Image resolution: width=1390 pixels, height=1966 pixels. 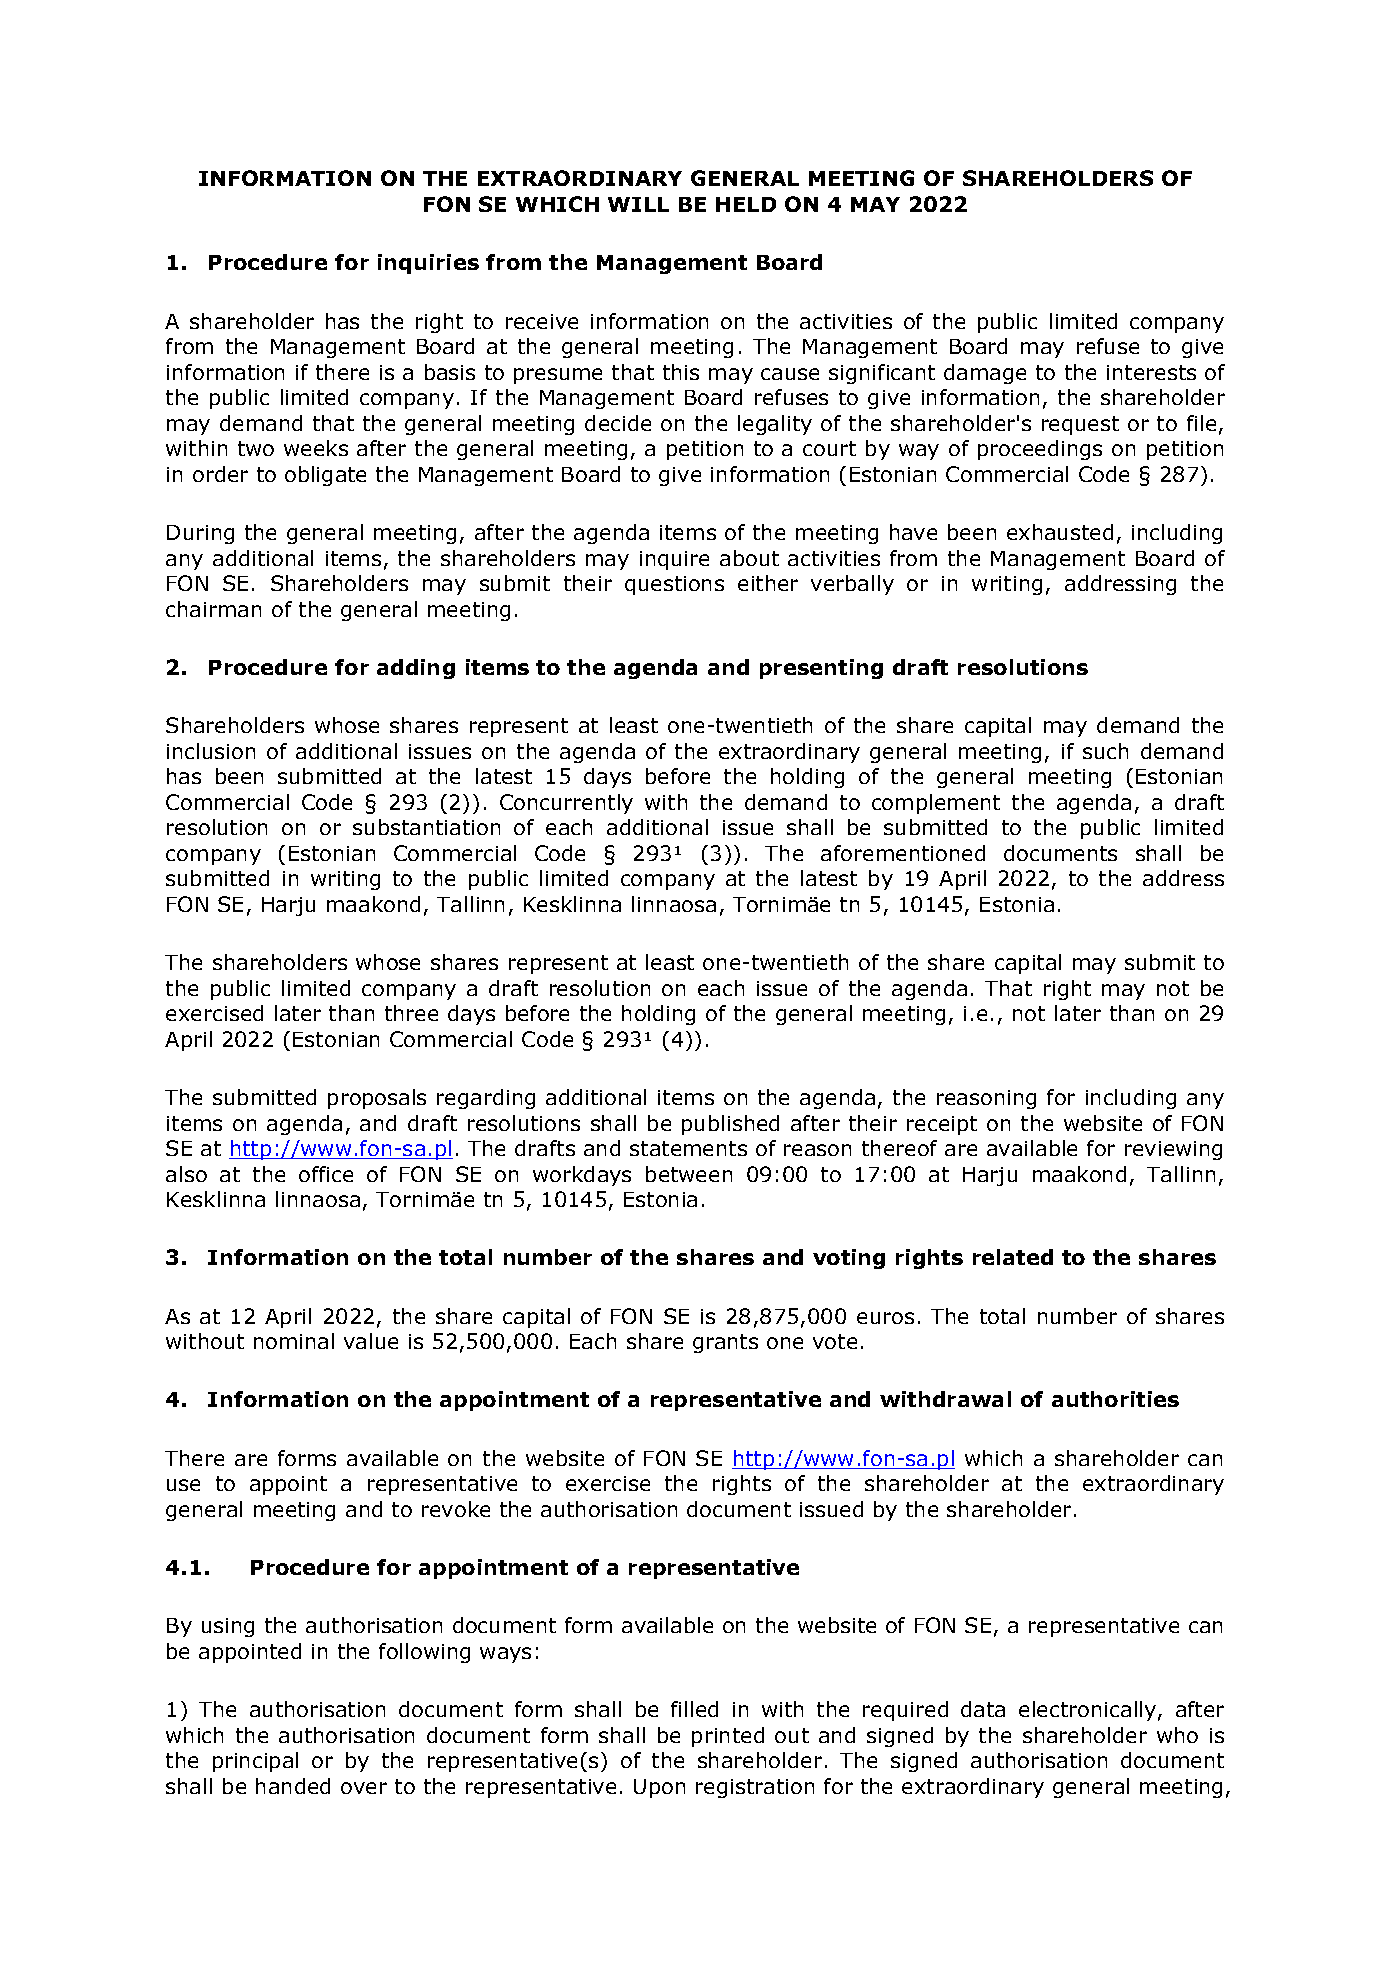 I want to click on three, so click(x=411, y=1013).
